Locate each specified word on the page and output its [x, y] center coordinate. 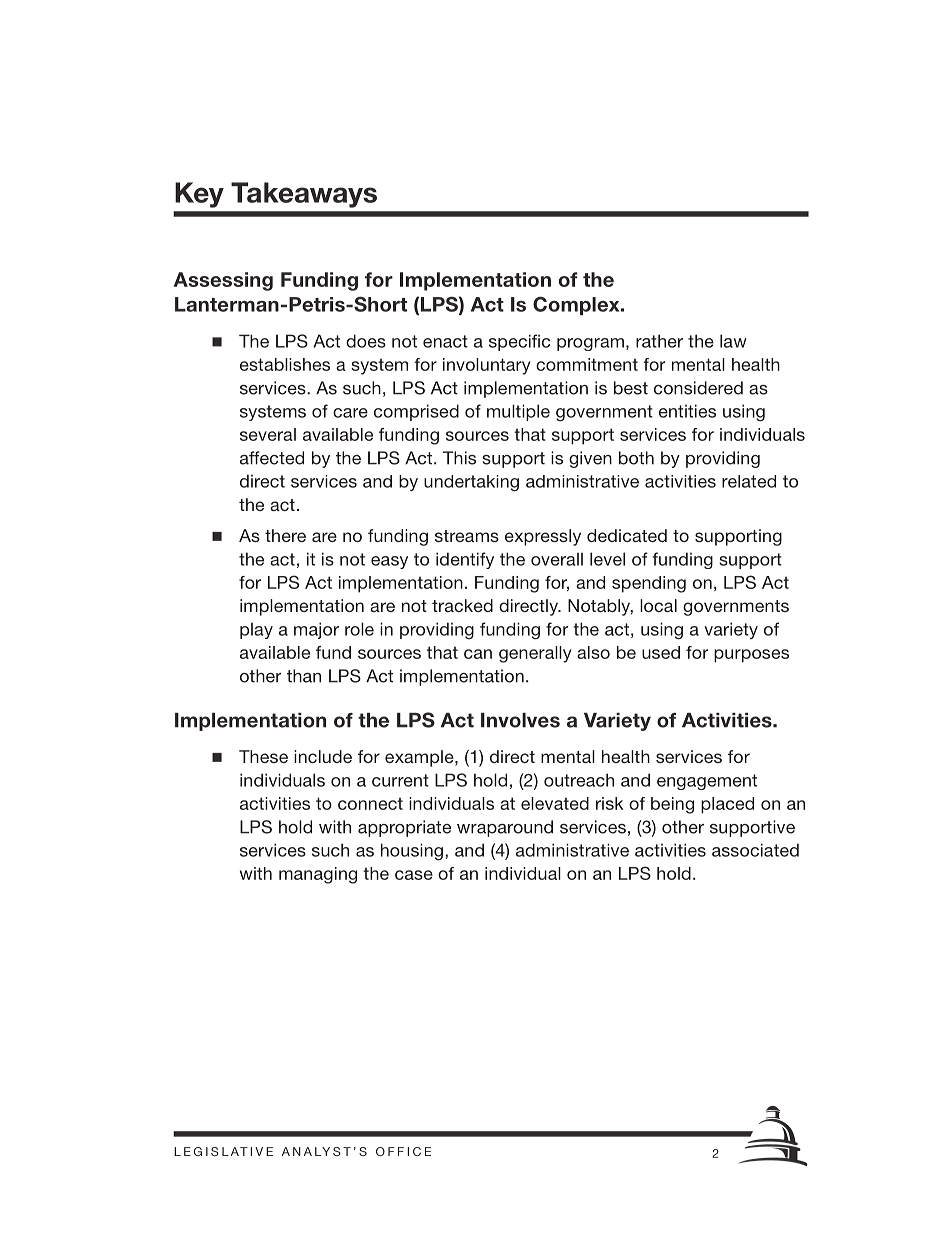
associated [755, 850]
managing [318, 875]
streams [467, 536]
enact [445, 341]
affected [272, 458]
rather [659, 341]
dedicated [627, 535]
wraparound [505, 828]
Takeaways [304, 195]
